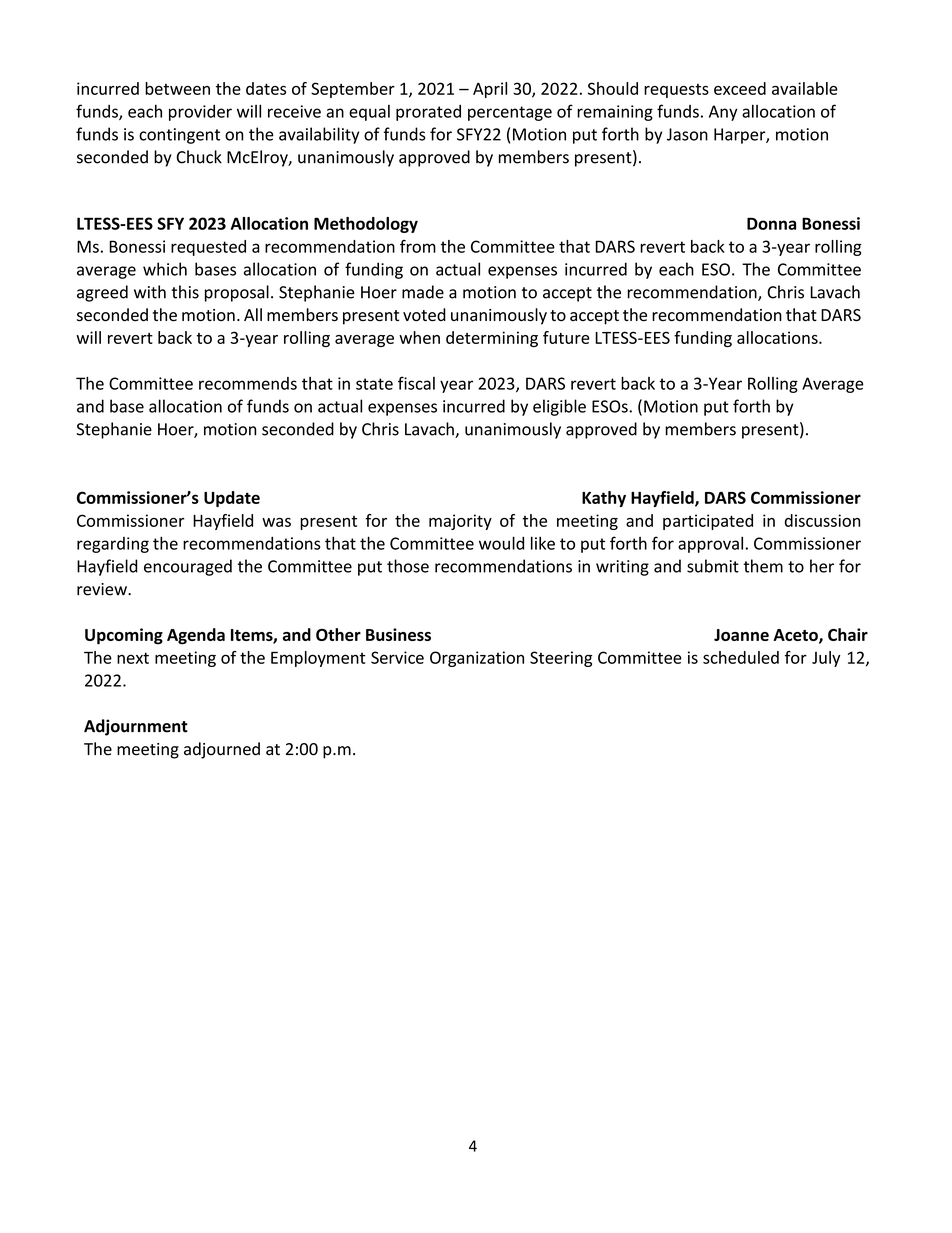 This screenshot has width=952, height=1233. I want to click on scheduled, so click(741, 657).
